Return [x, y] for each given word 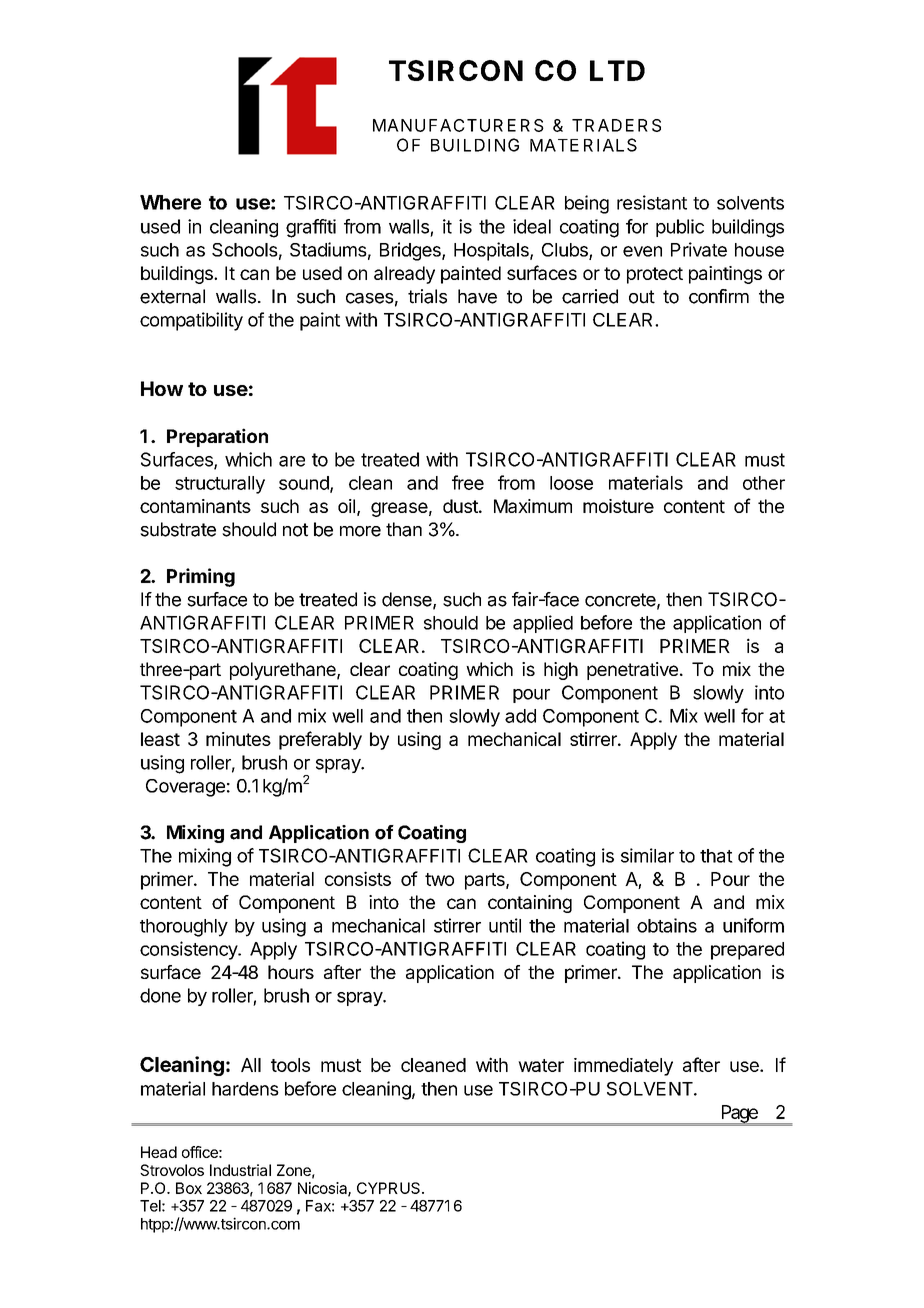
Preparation [217, 437]
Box [189, 1188]
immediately [623, 1067]
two [439, 879]
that [716, 856]
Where [170, 202]
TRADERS [616, 125]
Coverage [185, 788]
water [541, 1065]
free [468, 482]
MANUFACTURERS [458, 125]
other [764, 483]
